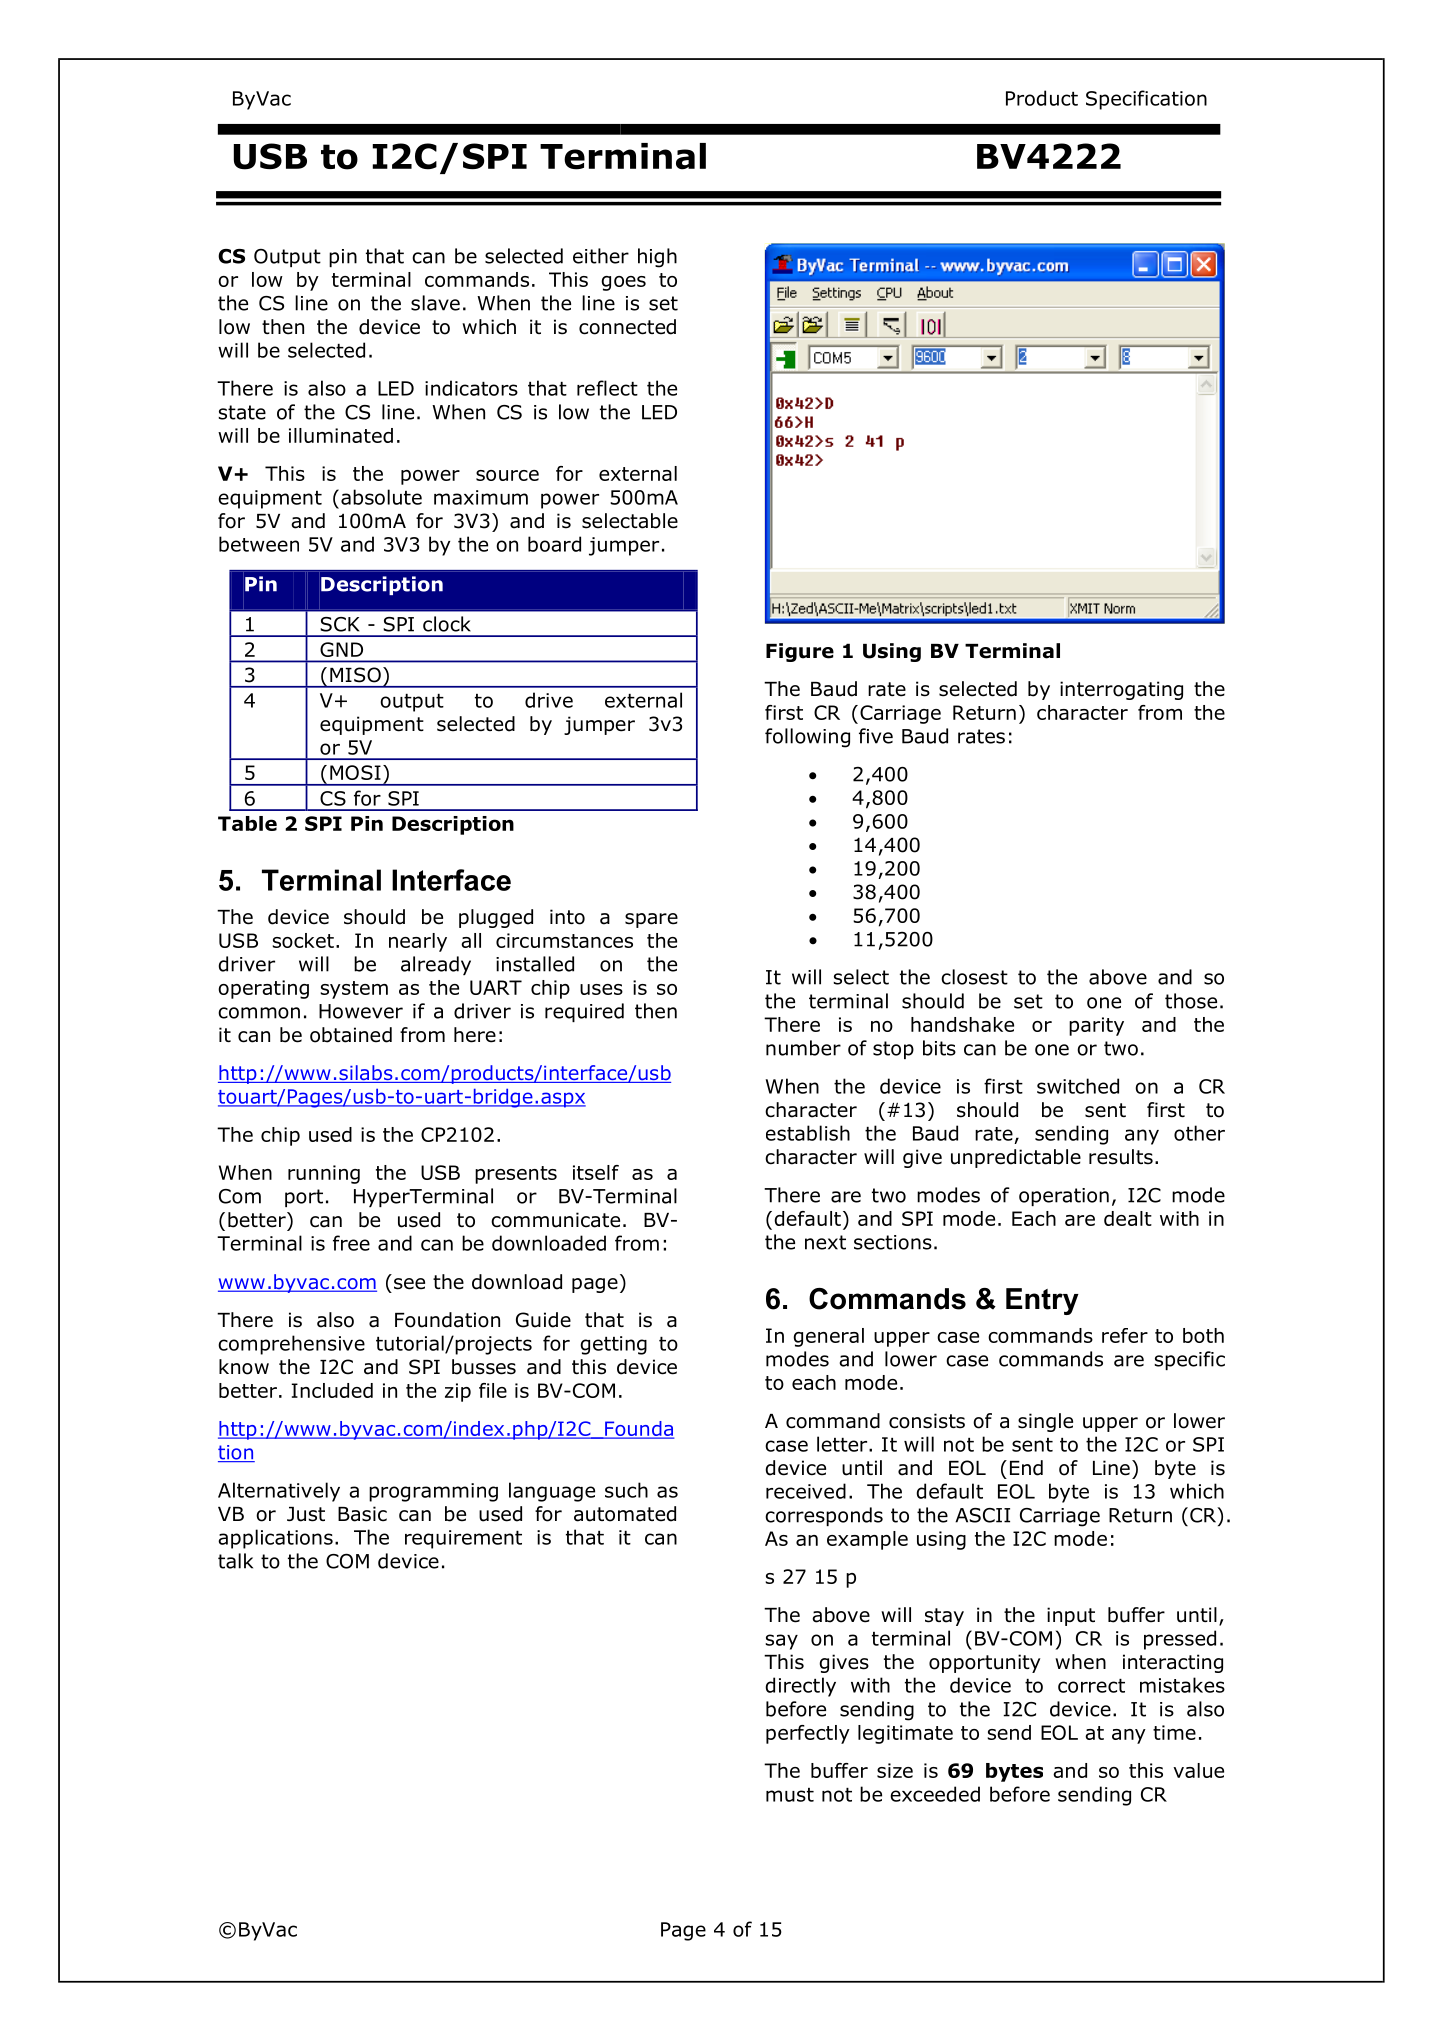  I want to click on number, so click(803, 1048).
